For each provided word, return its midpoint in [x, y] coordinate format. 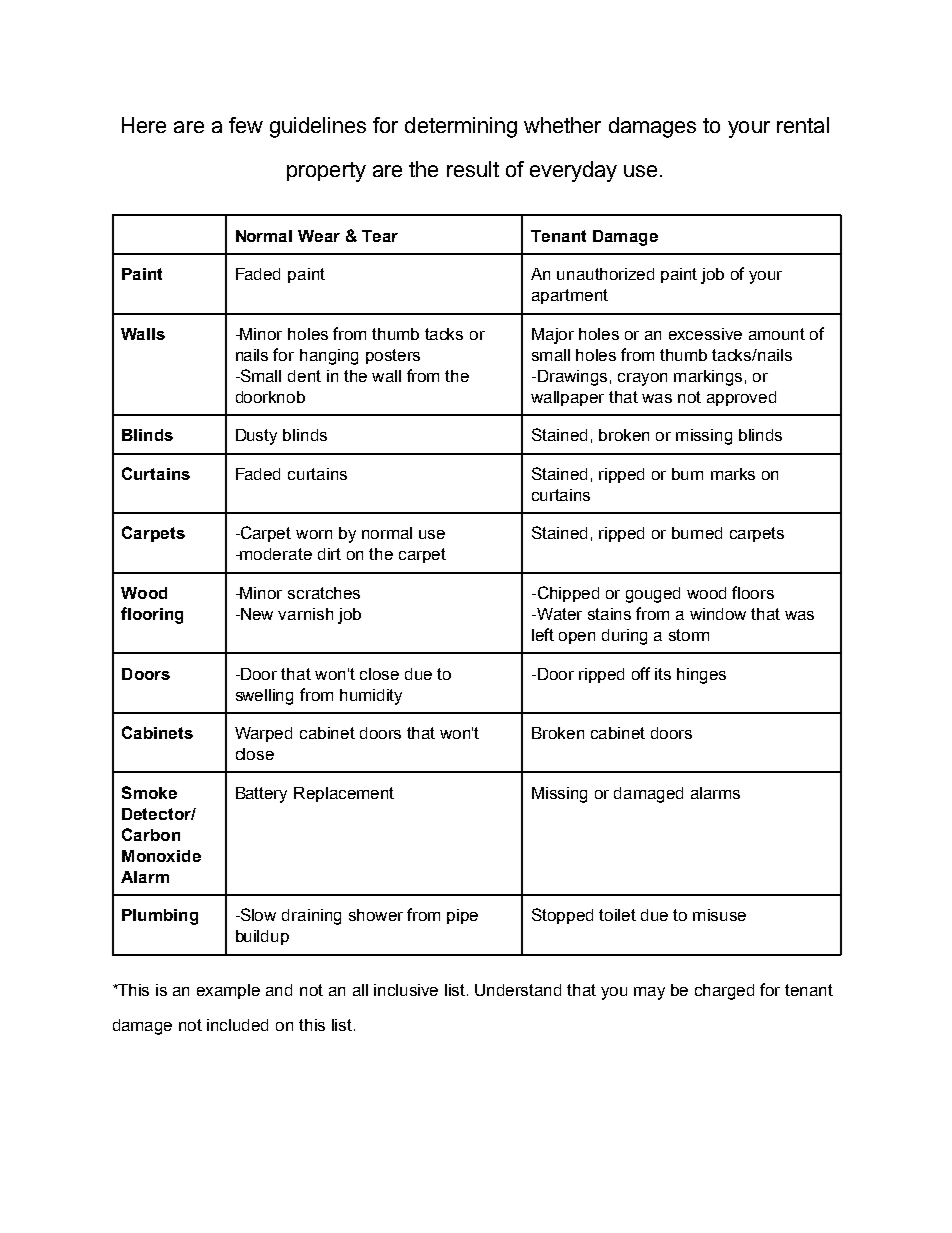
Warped [263, 734]
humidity [371, 697]
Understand [518, 990]
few [246, 125]
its [663, 674]
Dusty [256, 437]
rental [803, 125]
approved [741, 398]
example [228, 991]
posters [393, 356]
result [473, 169]
